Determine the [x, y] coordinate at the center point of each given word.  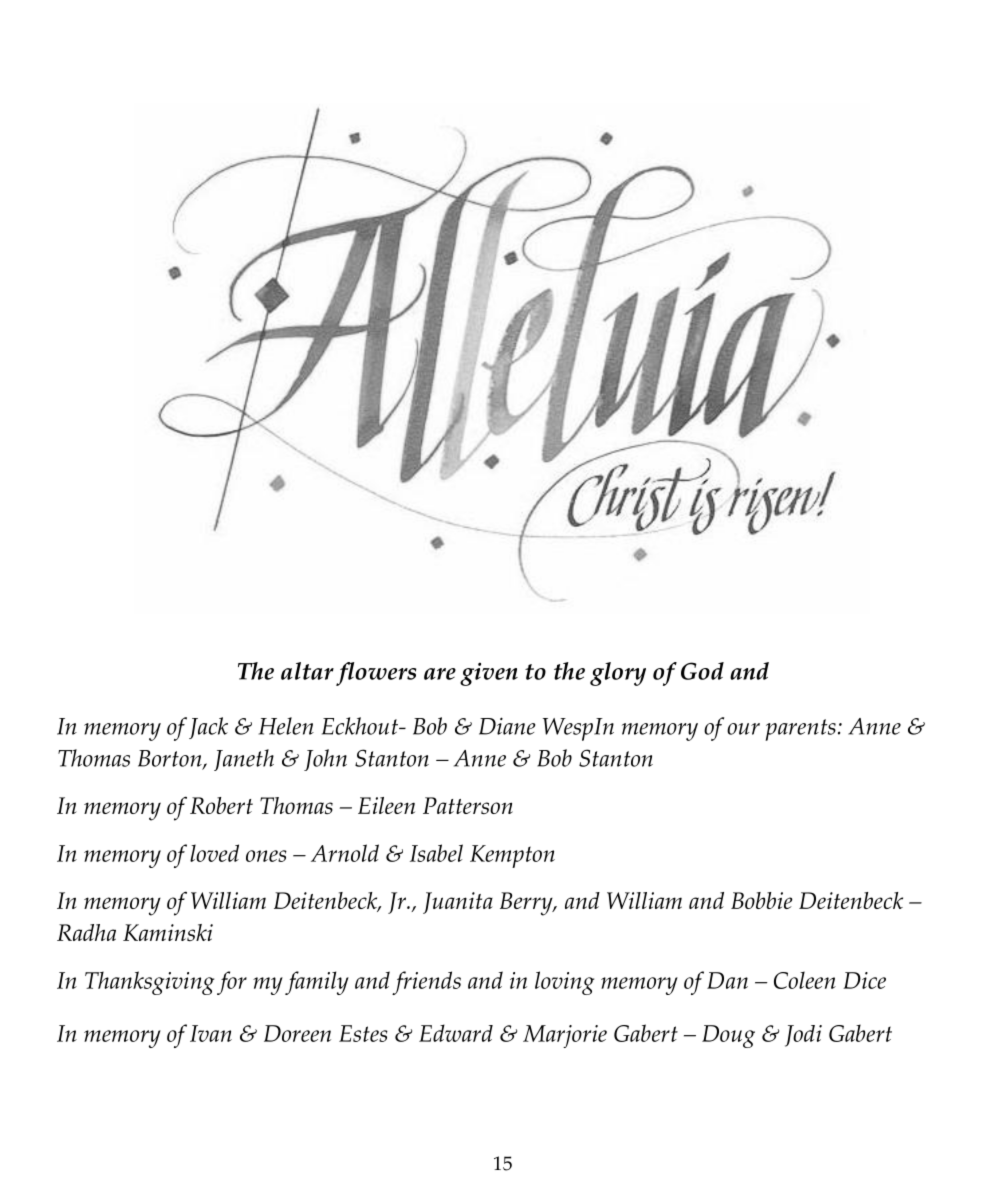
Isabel [436, 853]
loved [214, 853]
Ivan [211, 1033]
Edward [456, 1033]
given [489, 674]
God [702, 671]
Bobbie [762, 900]
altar [307, 671]
